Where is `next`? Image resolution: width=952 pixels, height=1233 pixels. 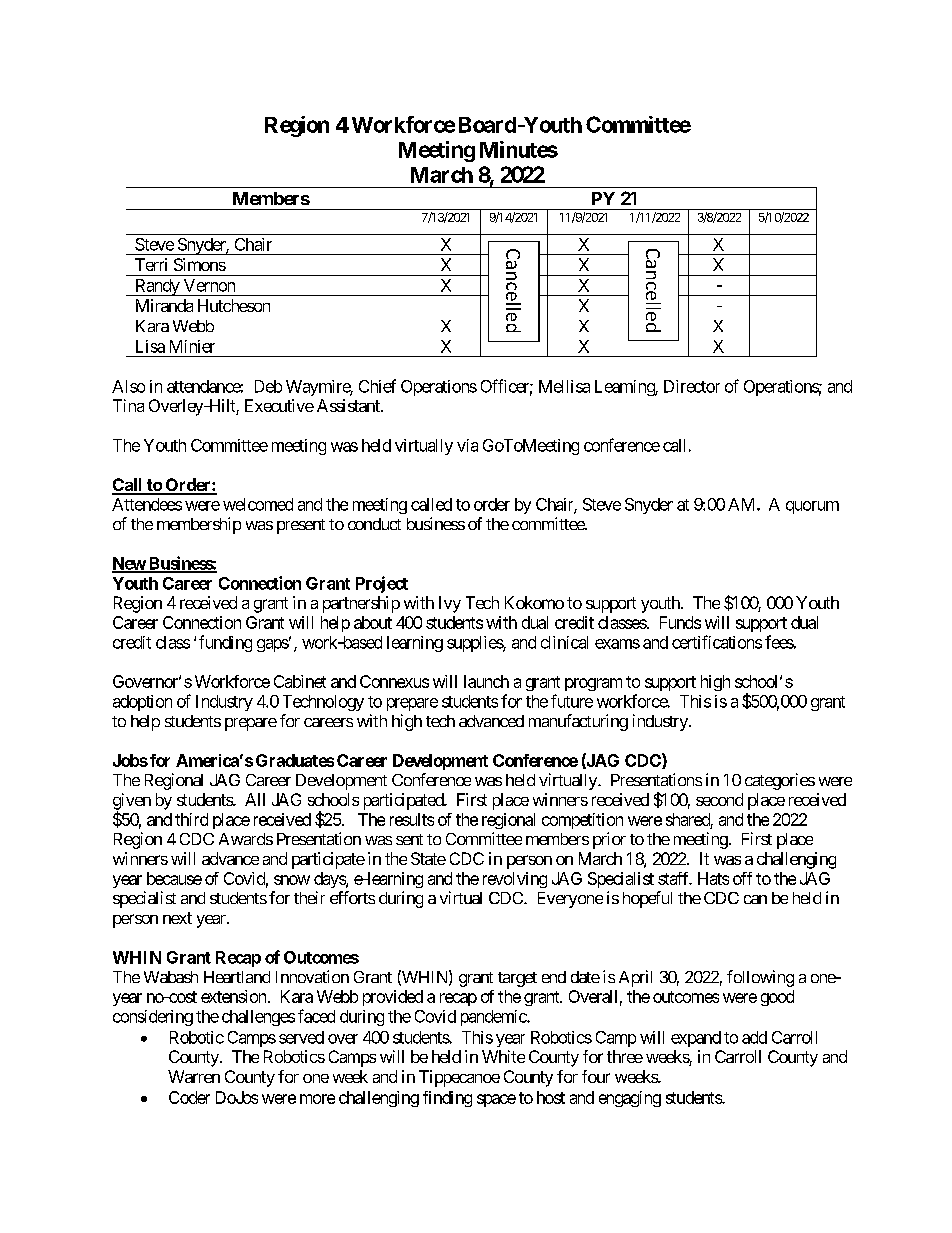 next is located at coordinates (177, 918).
